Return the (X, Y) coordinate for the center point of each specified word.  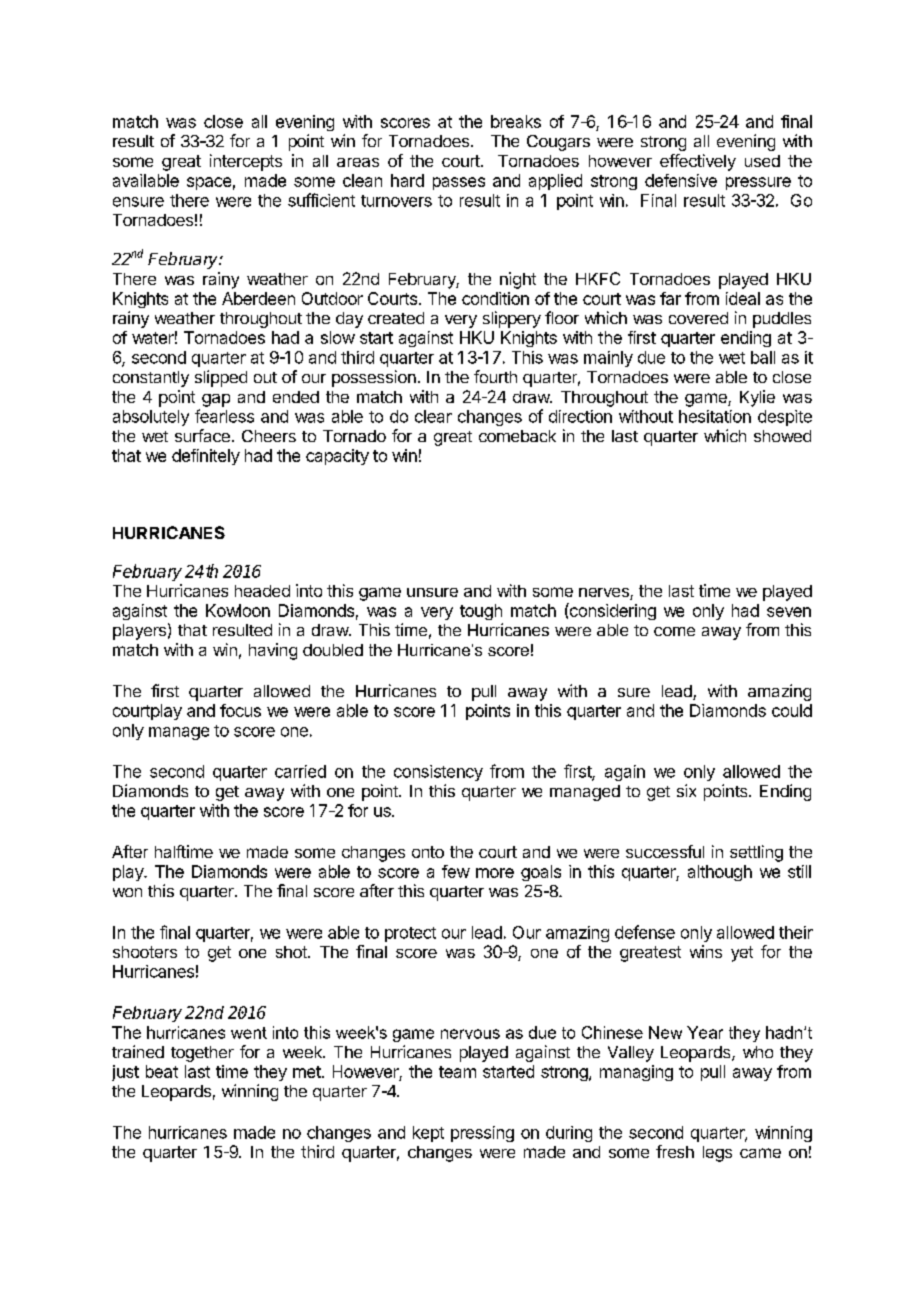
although (720, 873)
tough (481, 612)
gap (216, 400)
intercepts (246, 162)
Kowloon (238, 610)
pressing (482, 1134)
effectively (698, 162)
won (127, 892)
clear (433, 416)
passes (459, 183)
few (456, 871)
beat (162, 1071)
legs (717, 1154)
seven (789, 612)
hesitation (715, 416)
